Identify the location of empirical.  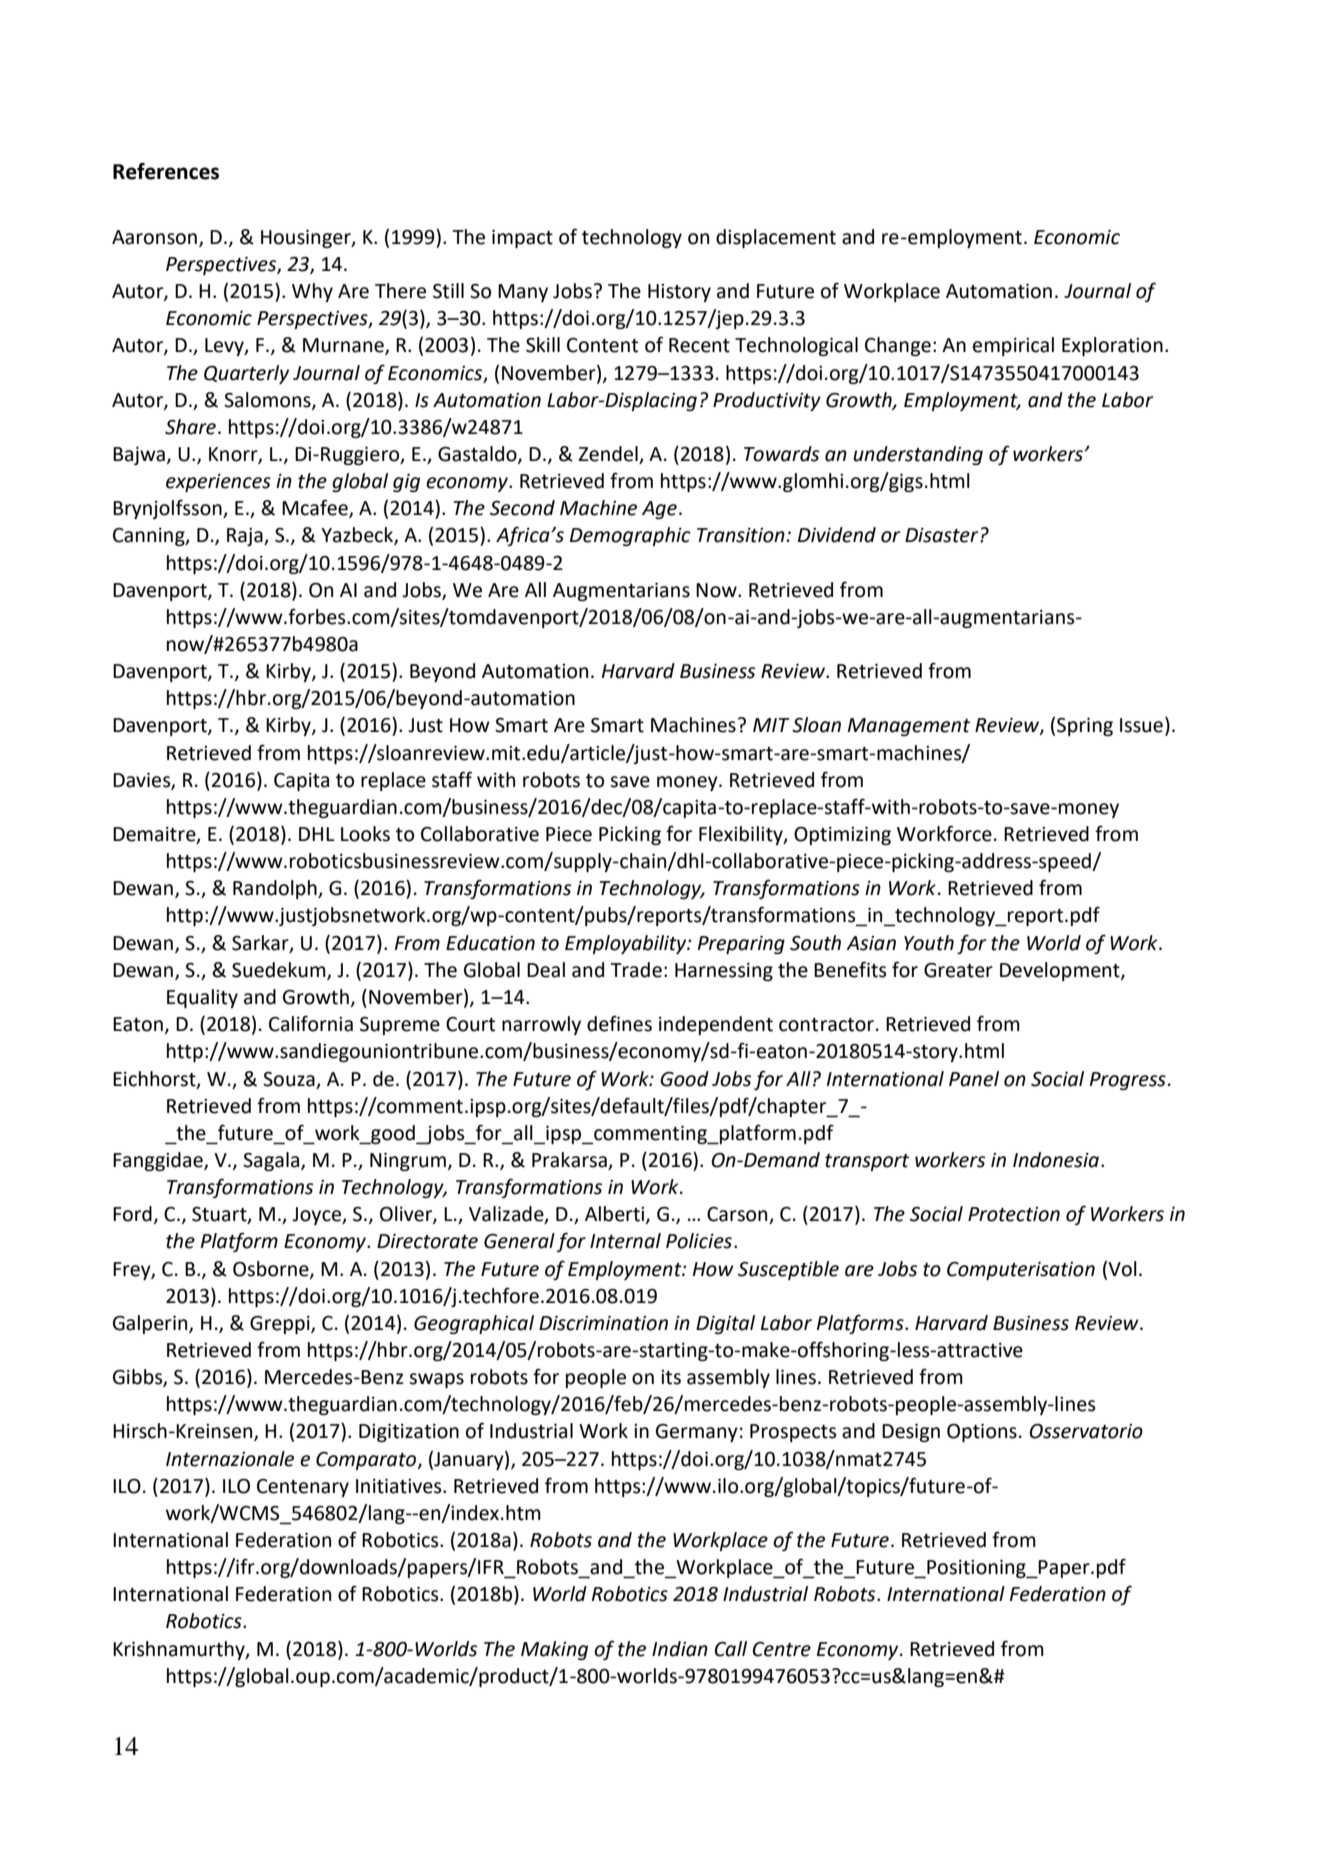
(1013, 346).
